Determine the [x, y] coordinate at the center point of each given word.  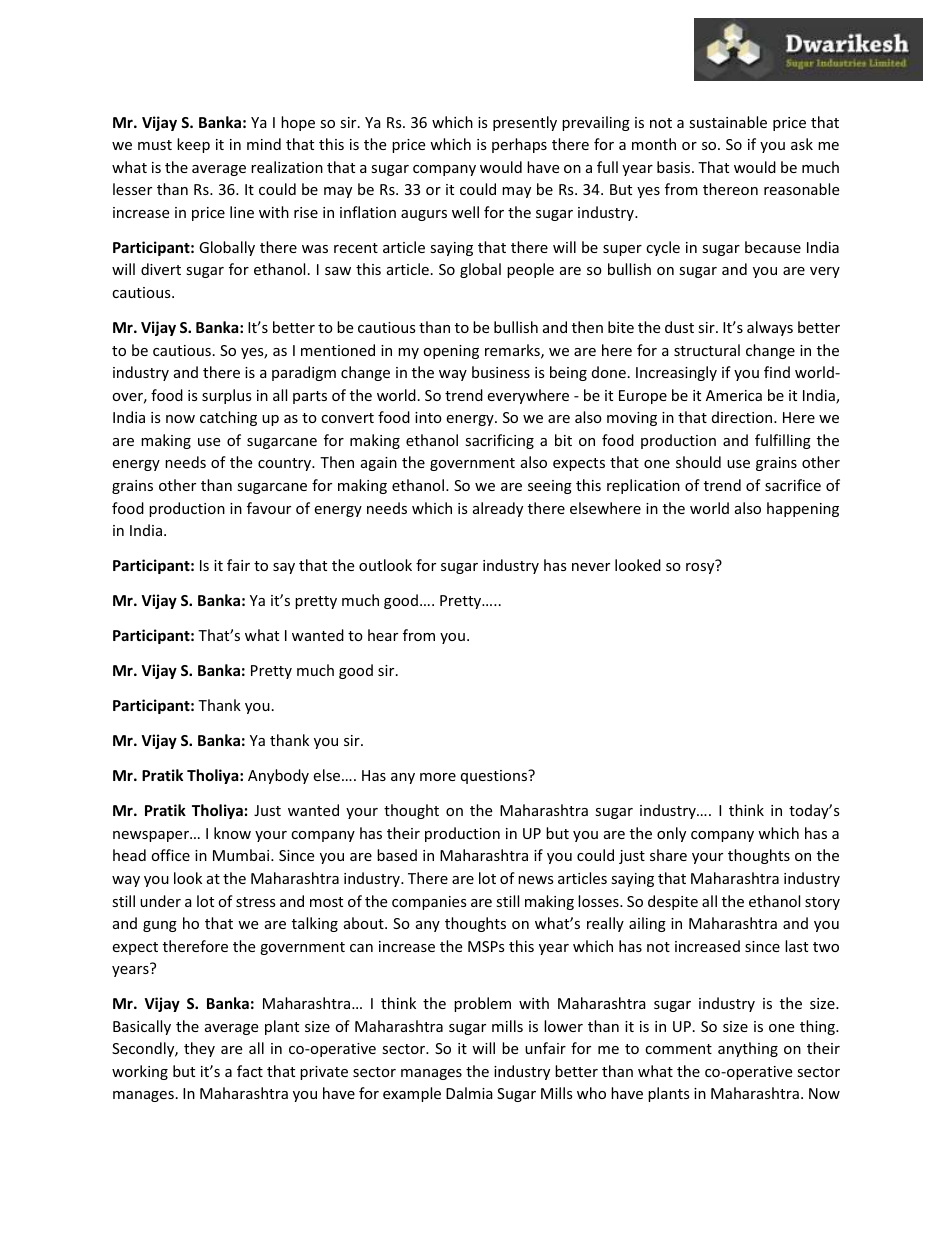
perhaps [519, 145]
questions [495, 776]
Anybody [278, 776]
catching [228, 418]
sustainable [728, 122]
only [671, 834]
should [698, 462]
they [199, 1049]
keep [193, 145]
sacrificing [499, 441]
